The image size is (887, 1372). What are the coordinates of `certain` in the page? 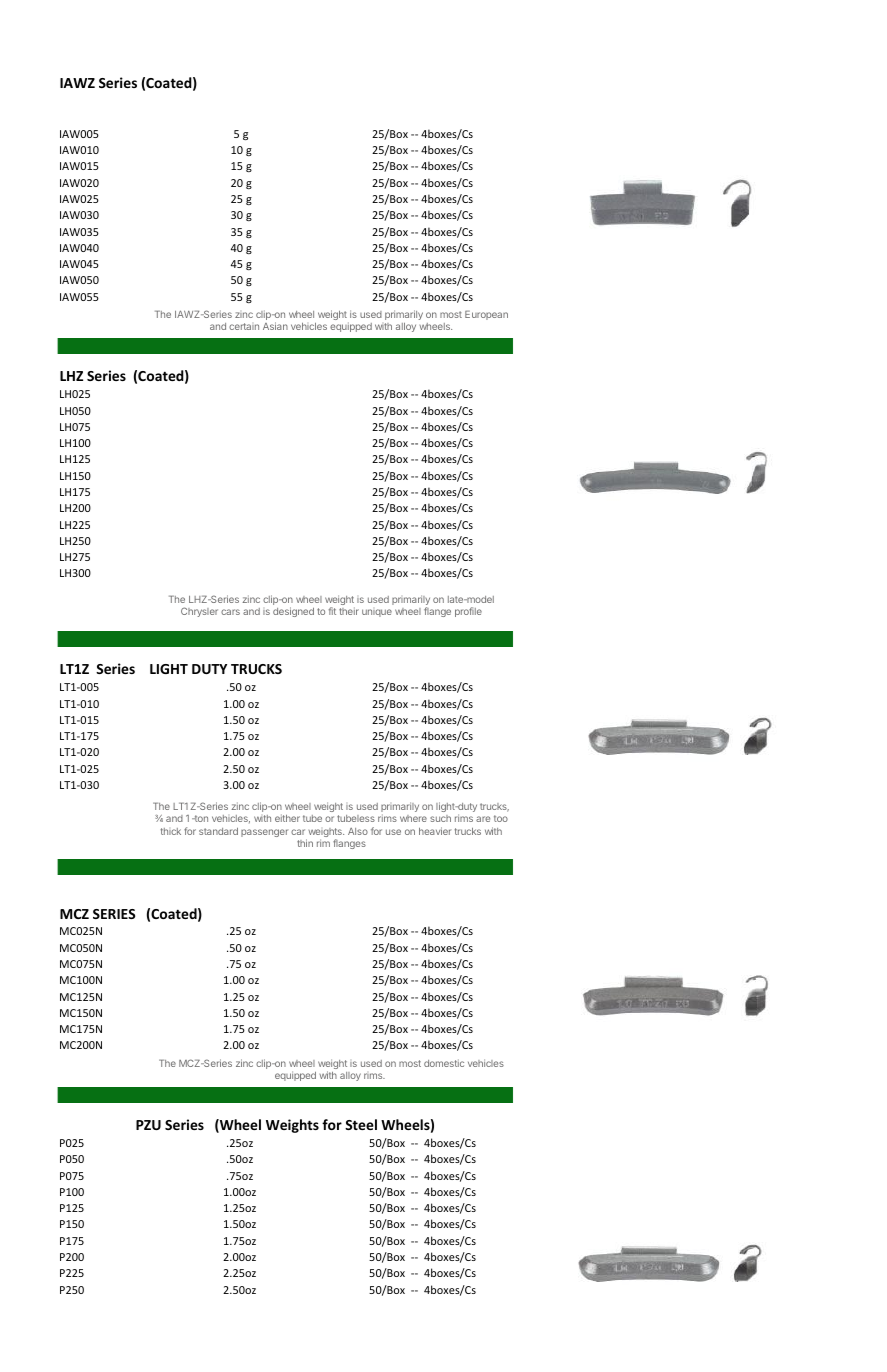 It's located at (244, 326).
